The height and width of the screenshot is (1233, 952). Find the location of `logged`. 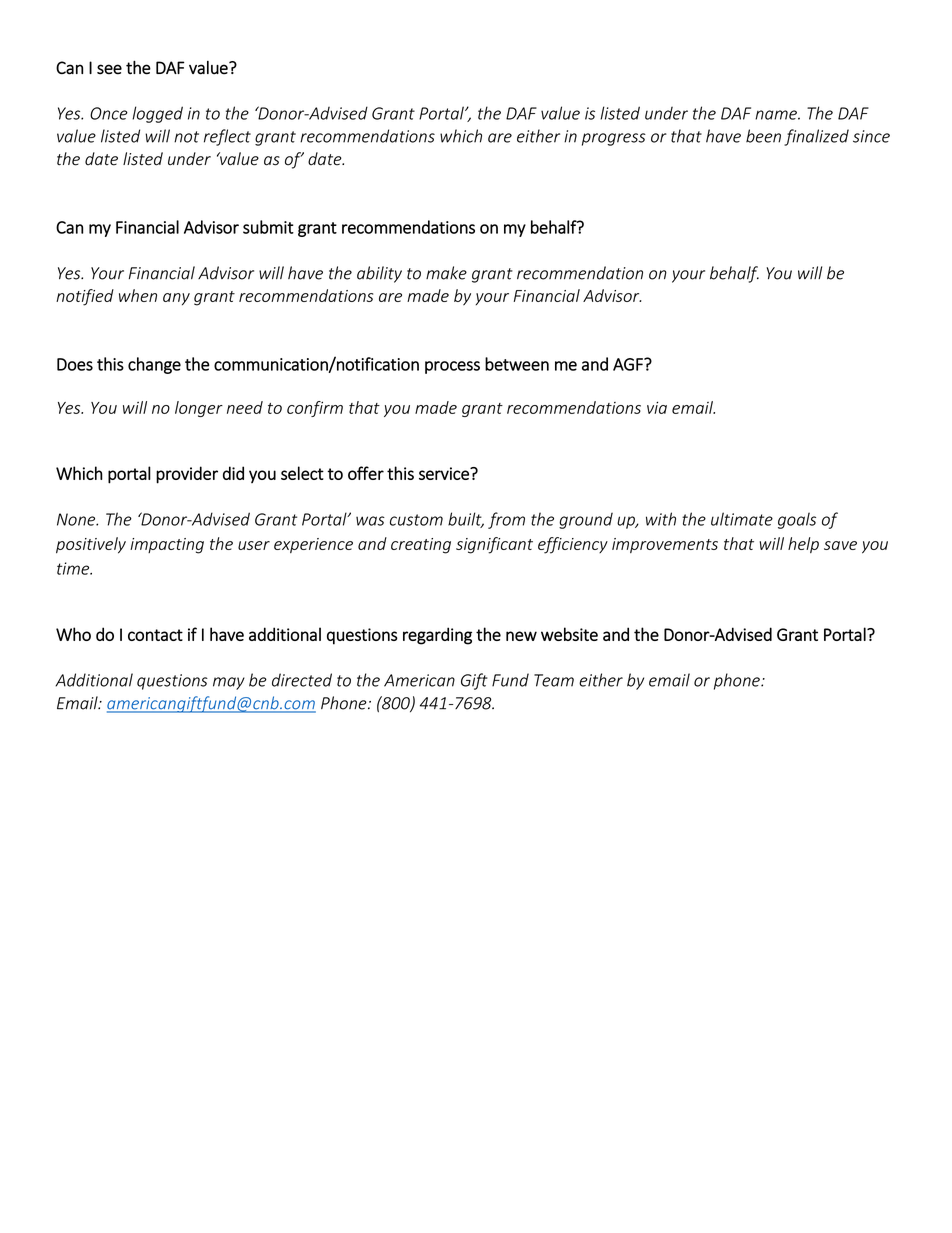

logged is located at coordinates (157, 114).
